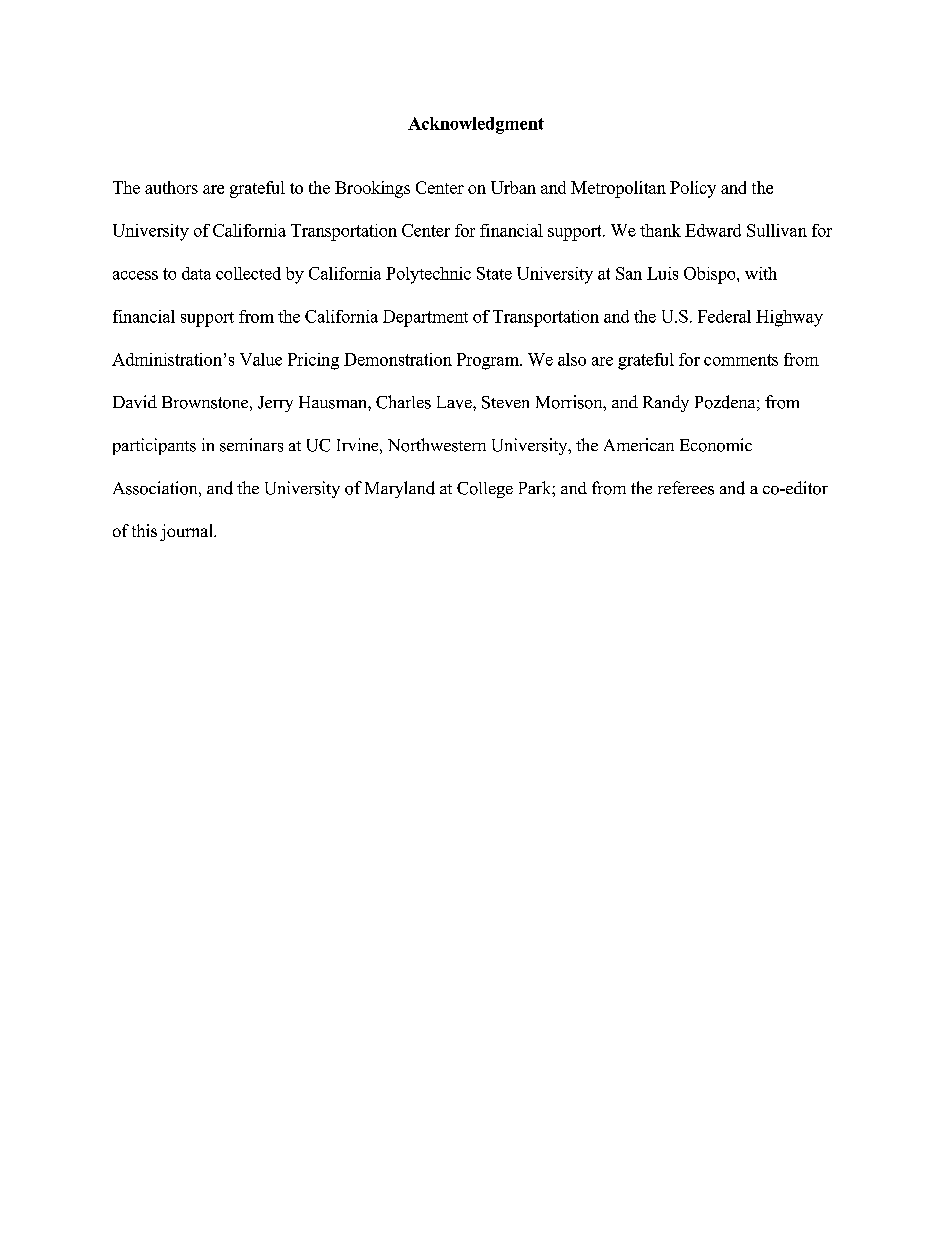 Image resolution: width=952 pixels, height=1233 pixels. I want to click on Policy, so click(693, 189).
